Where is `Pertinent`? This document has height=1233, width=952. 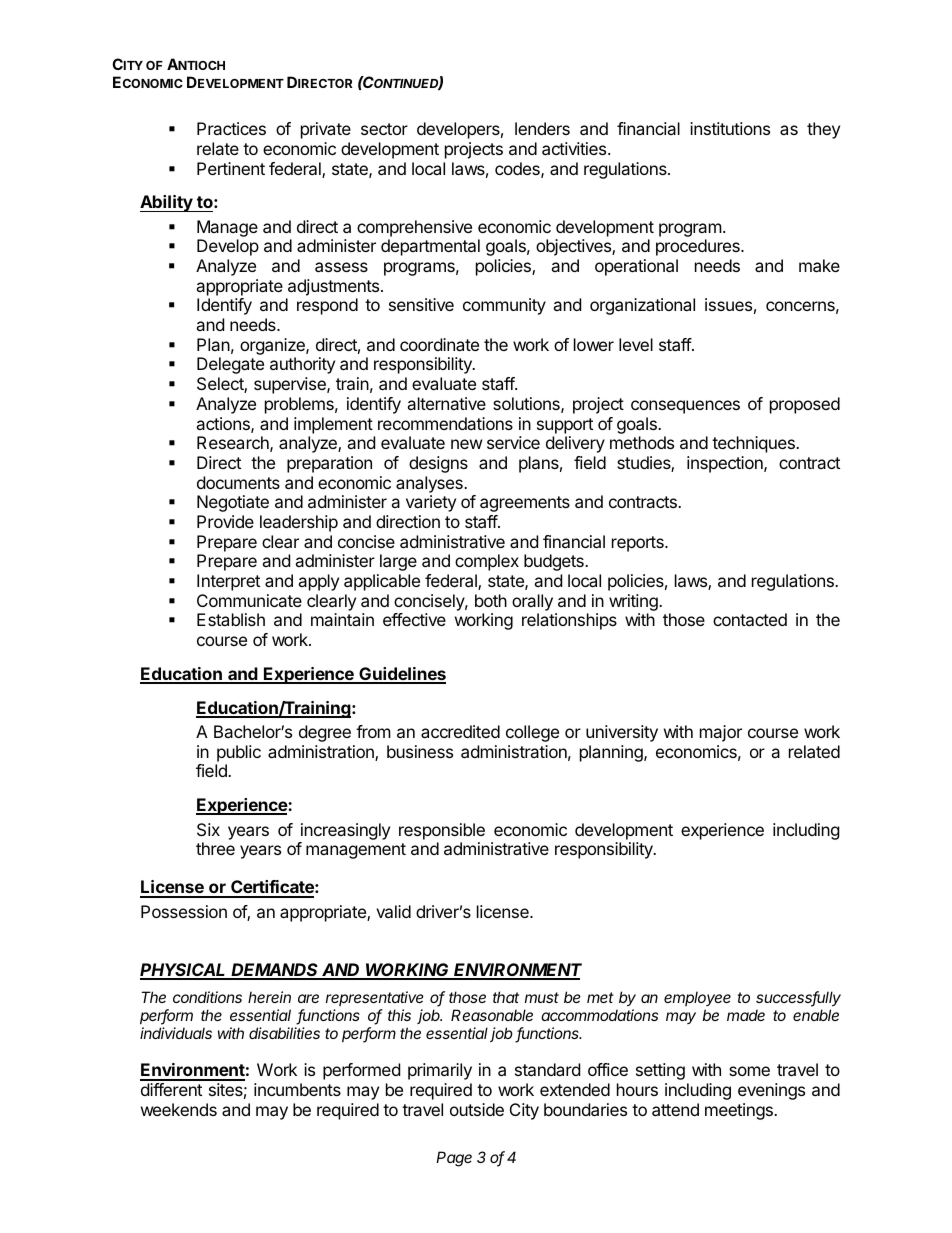
Pertinent is located at coordinates (231, 168).
